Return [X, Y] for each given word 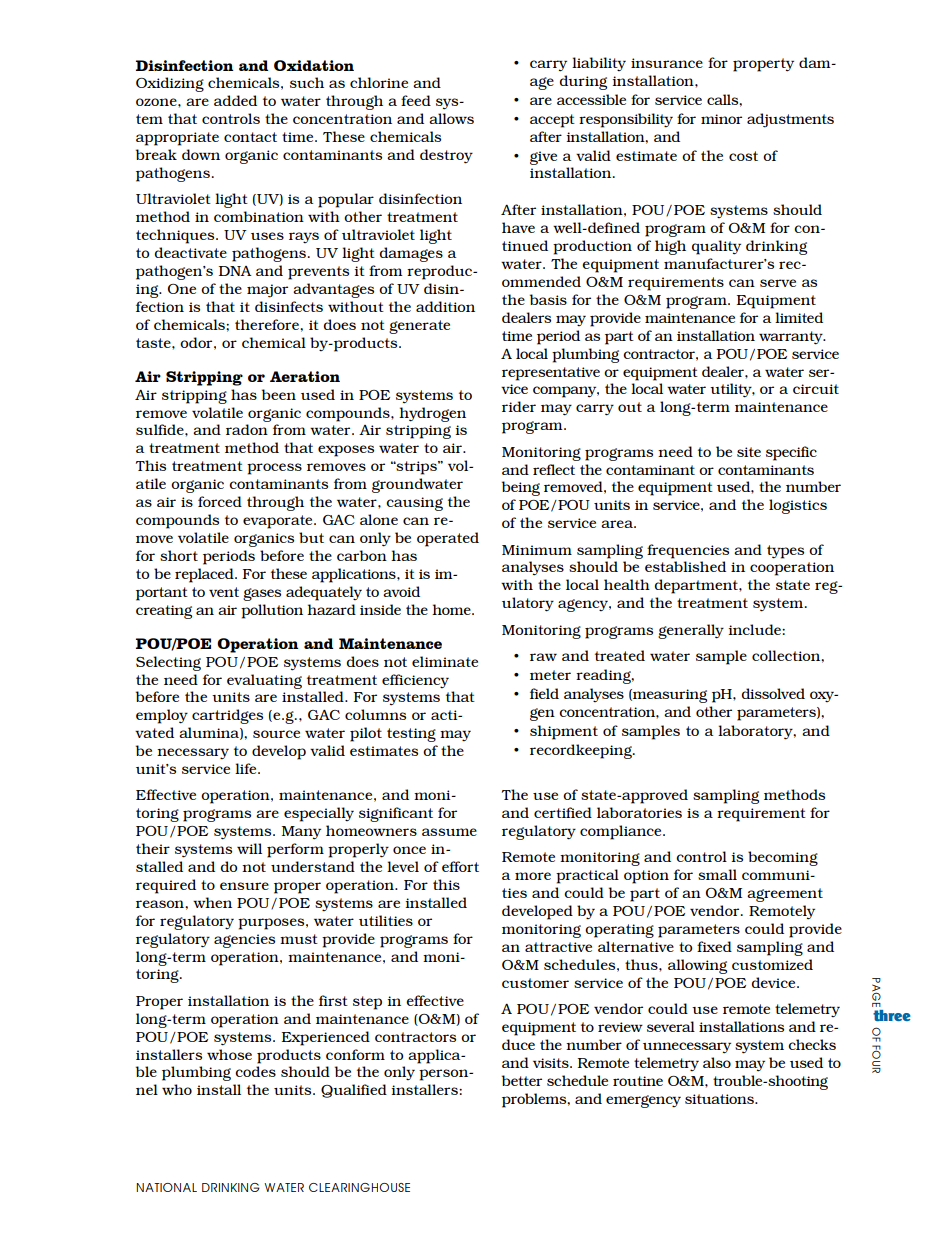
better [522, 1080]
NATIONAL [166, 1187]
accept [552, 121]
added [235, 100]
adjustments [790, 120]
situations [720, 1099]
